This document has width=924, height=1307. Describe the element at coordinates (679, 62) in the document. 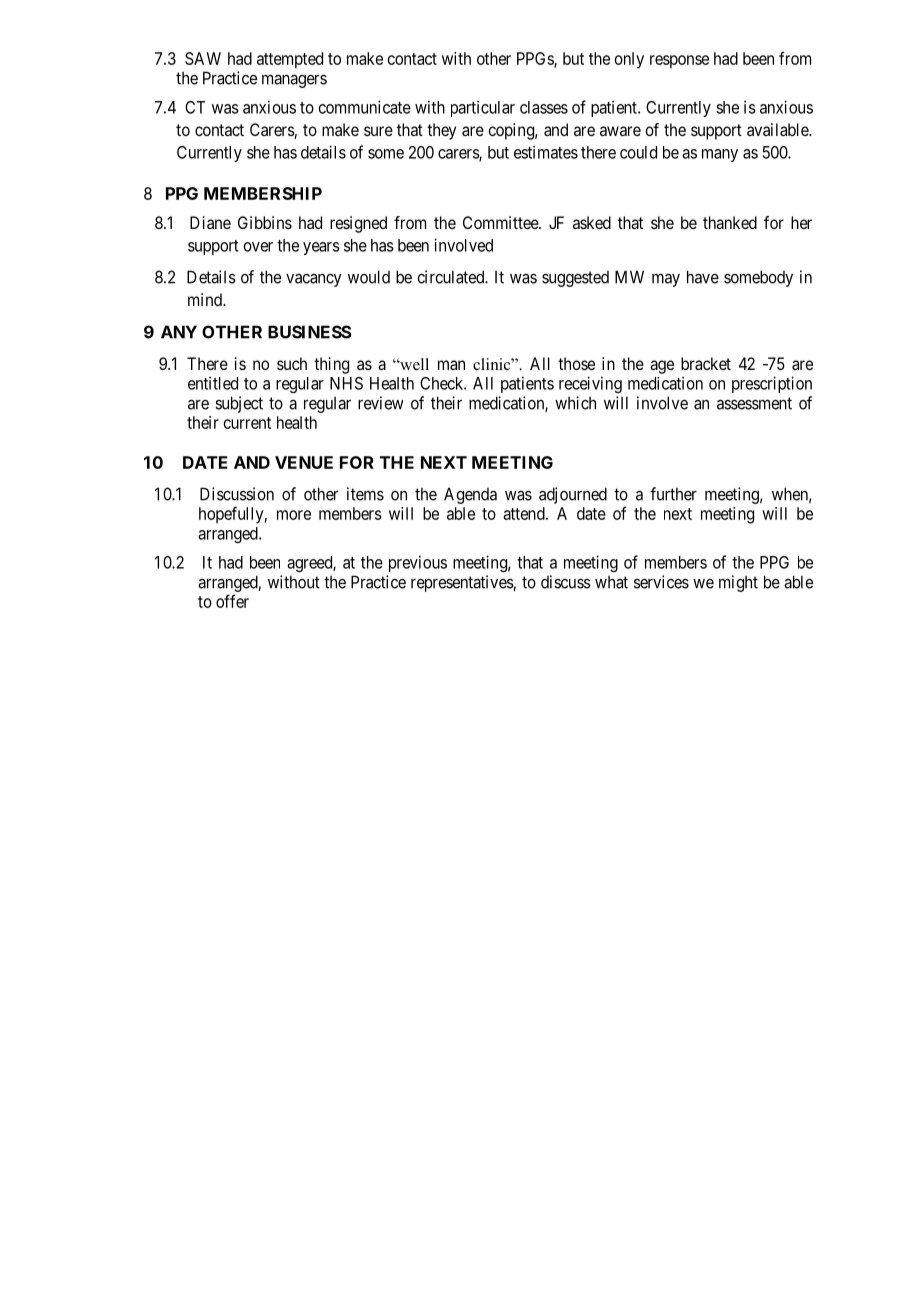

I see `response` at that location.
